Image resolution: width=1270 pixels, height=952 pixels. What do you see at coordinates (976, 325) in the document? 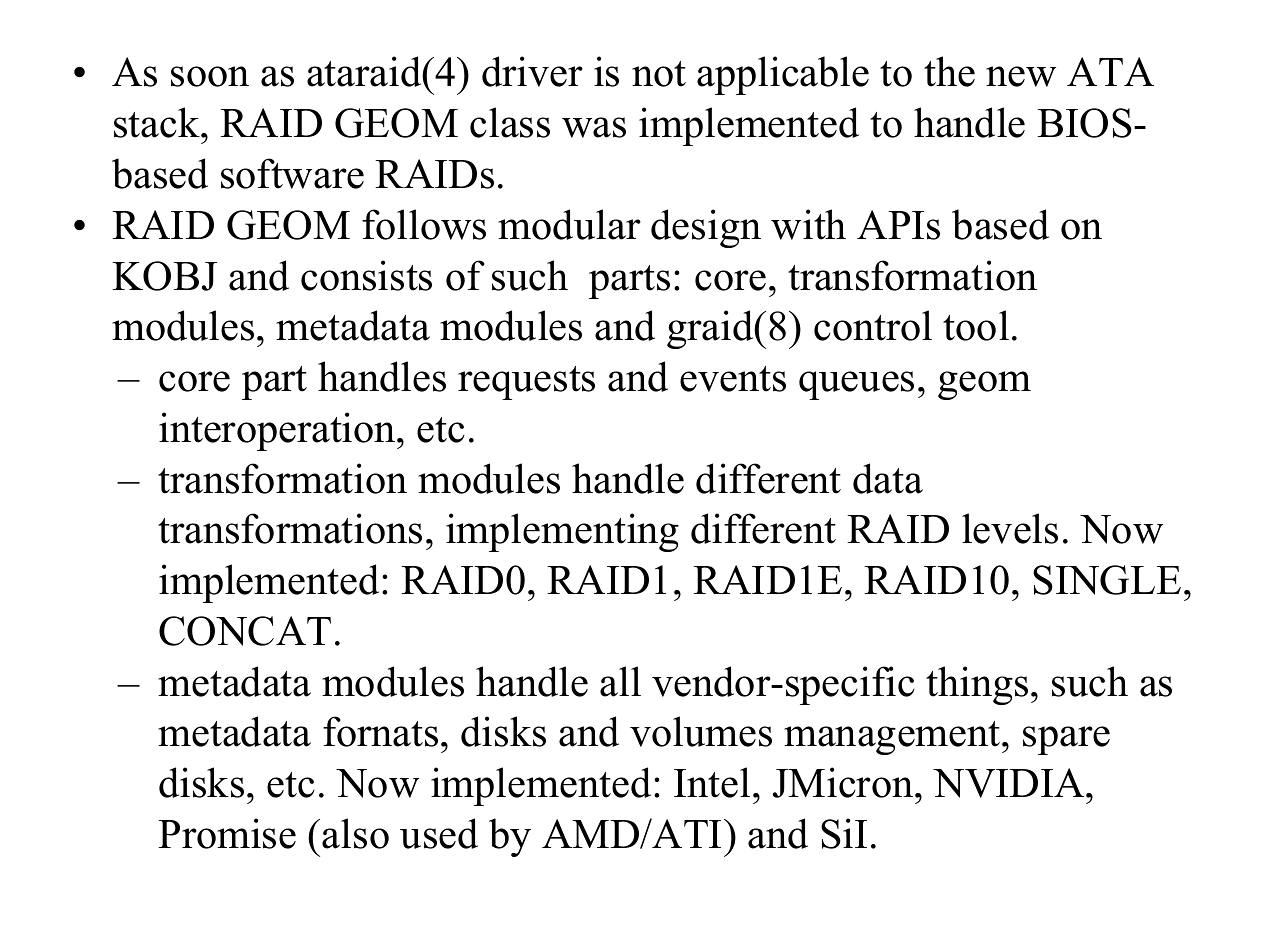
I see `tool` at bounding box center [976, 325].
